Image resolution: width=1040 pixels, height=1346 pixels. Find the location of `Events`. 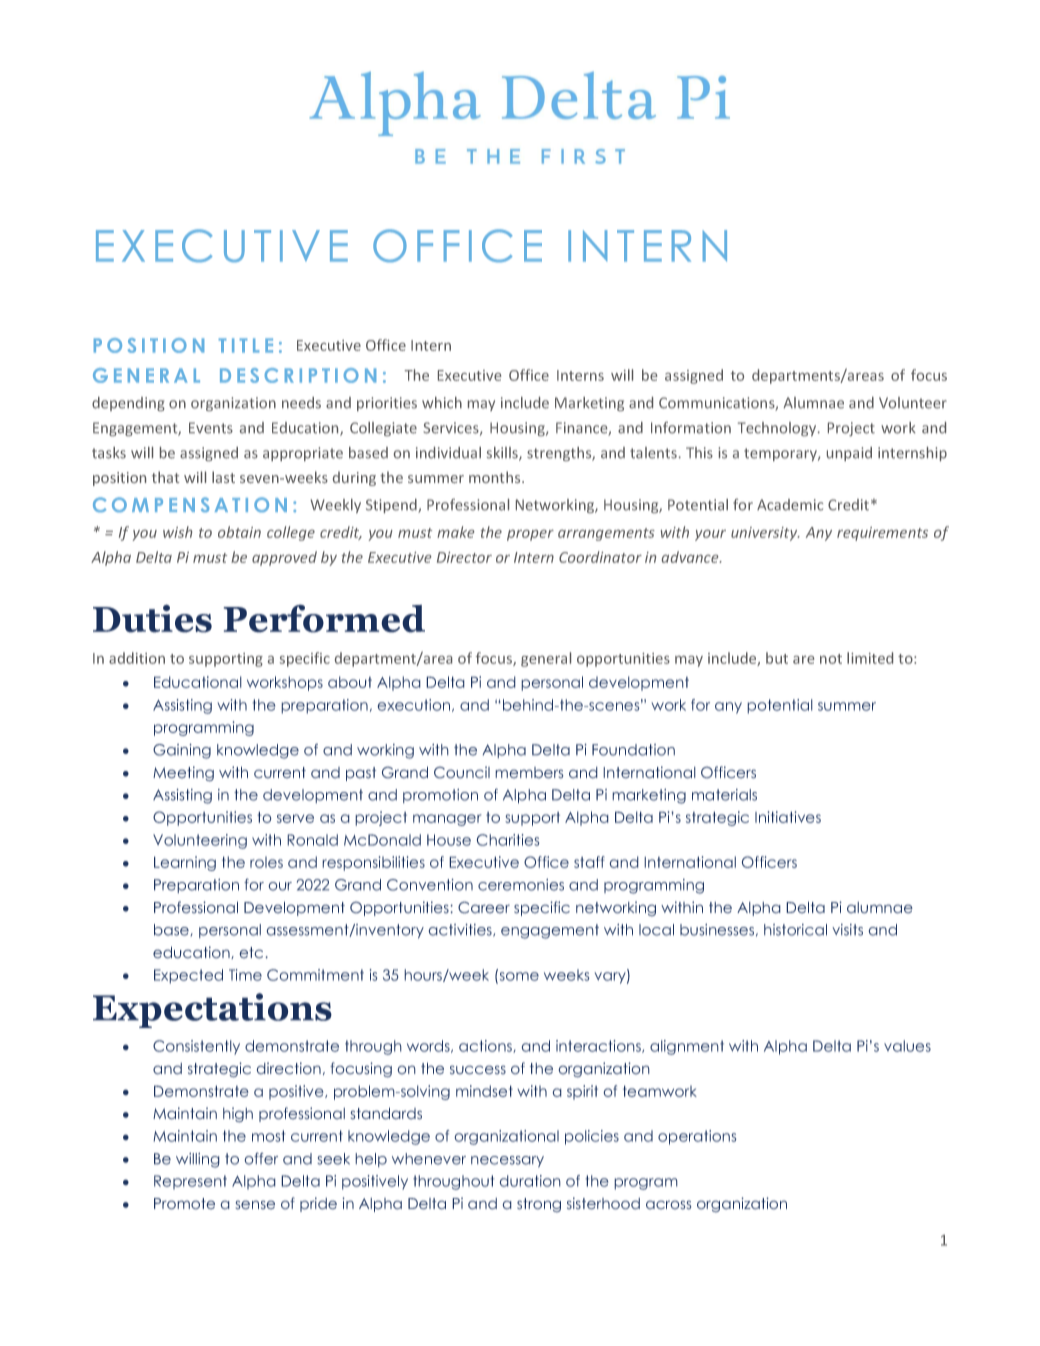

Events is located at coordinates (211, 428).
